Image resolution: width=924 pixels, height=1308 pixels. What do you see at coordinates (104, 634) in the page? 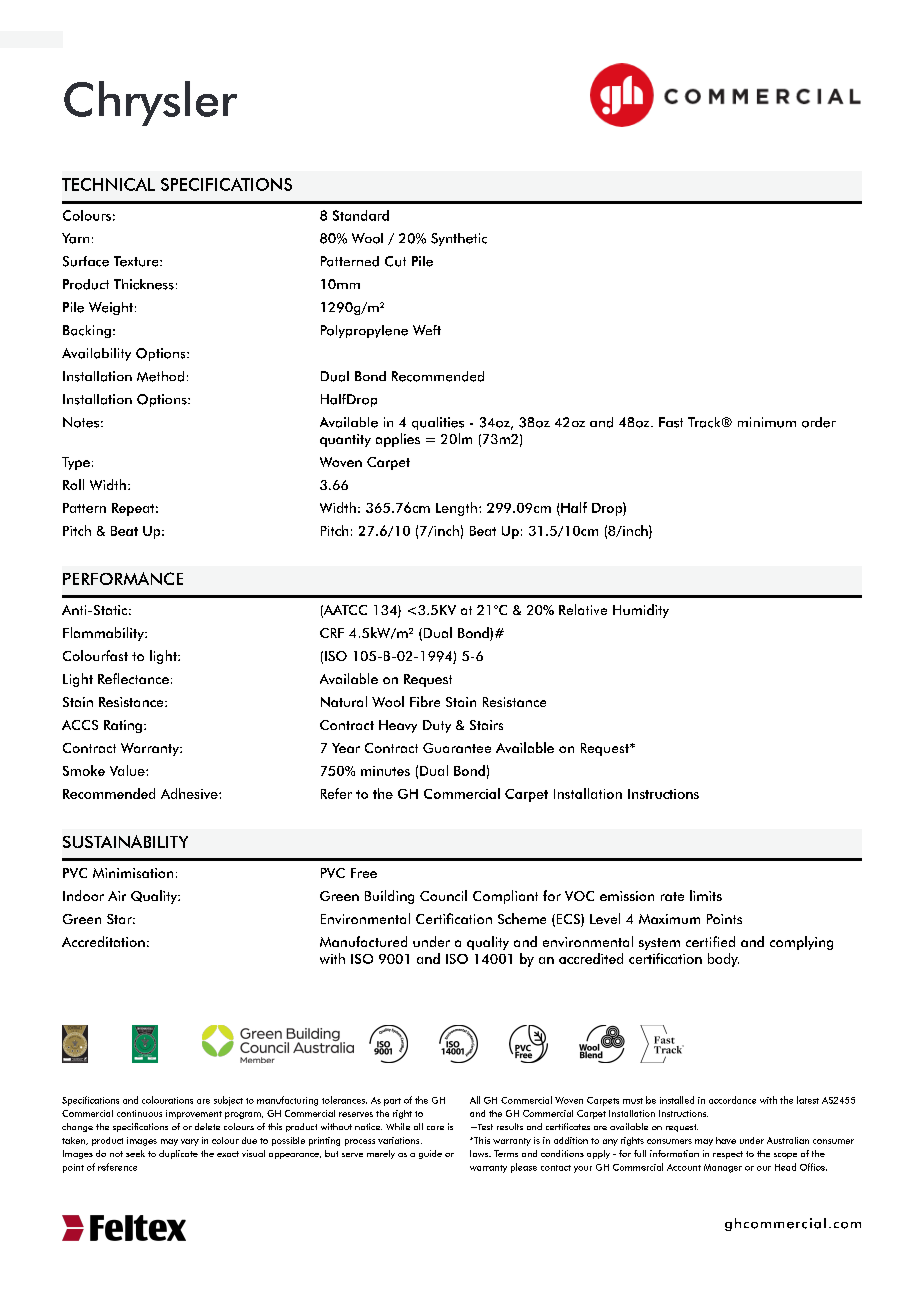
I see `Flammability` at bounding box center [104, 634].
